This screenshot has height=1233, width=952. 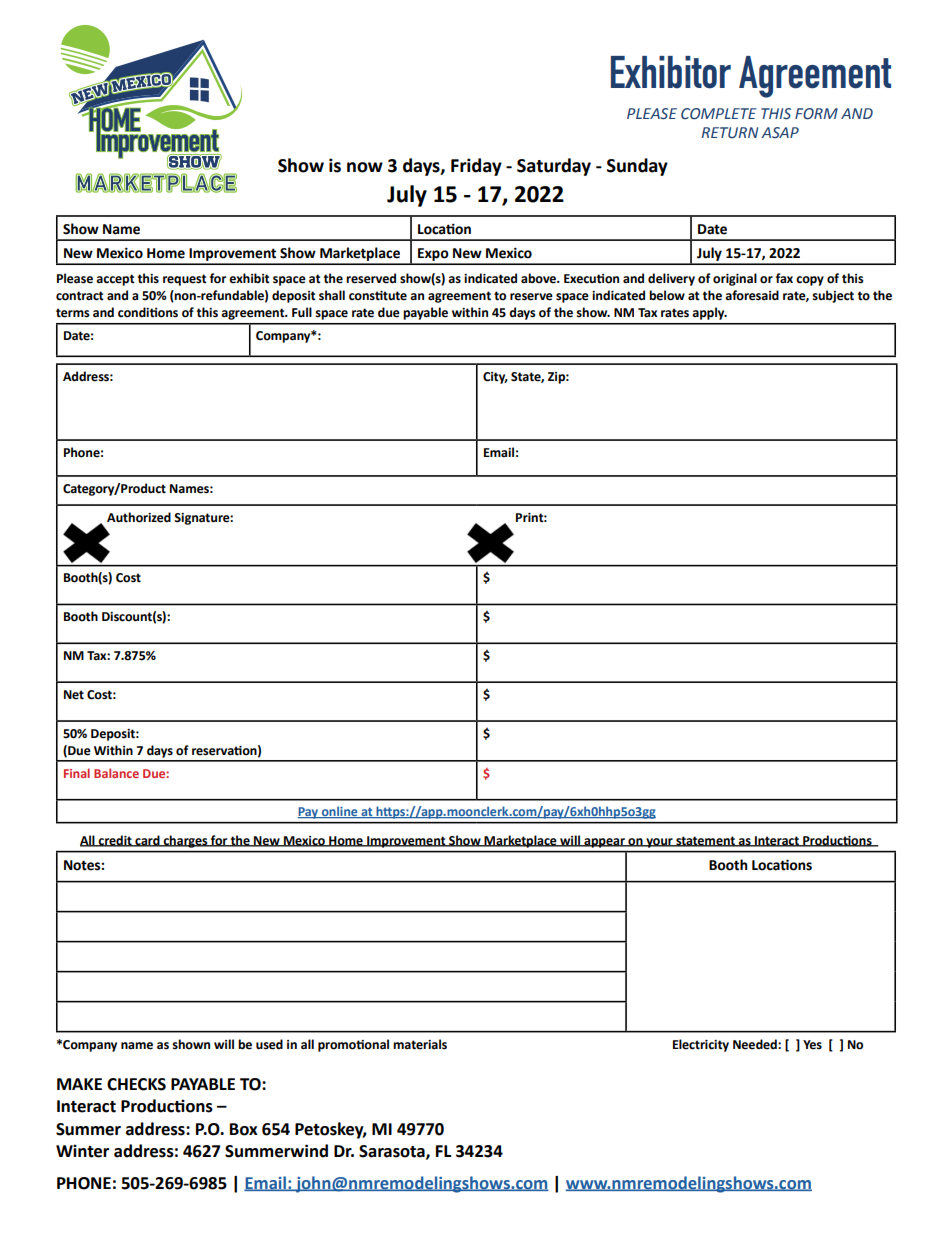 I want to click on online, so click(x=340, y=812).
